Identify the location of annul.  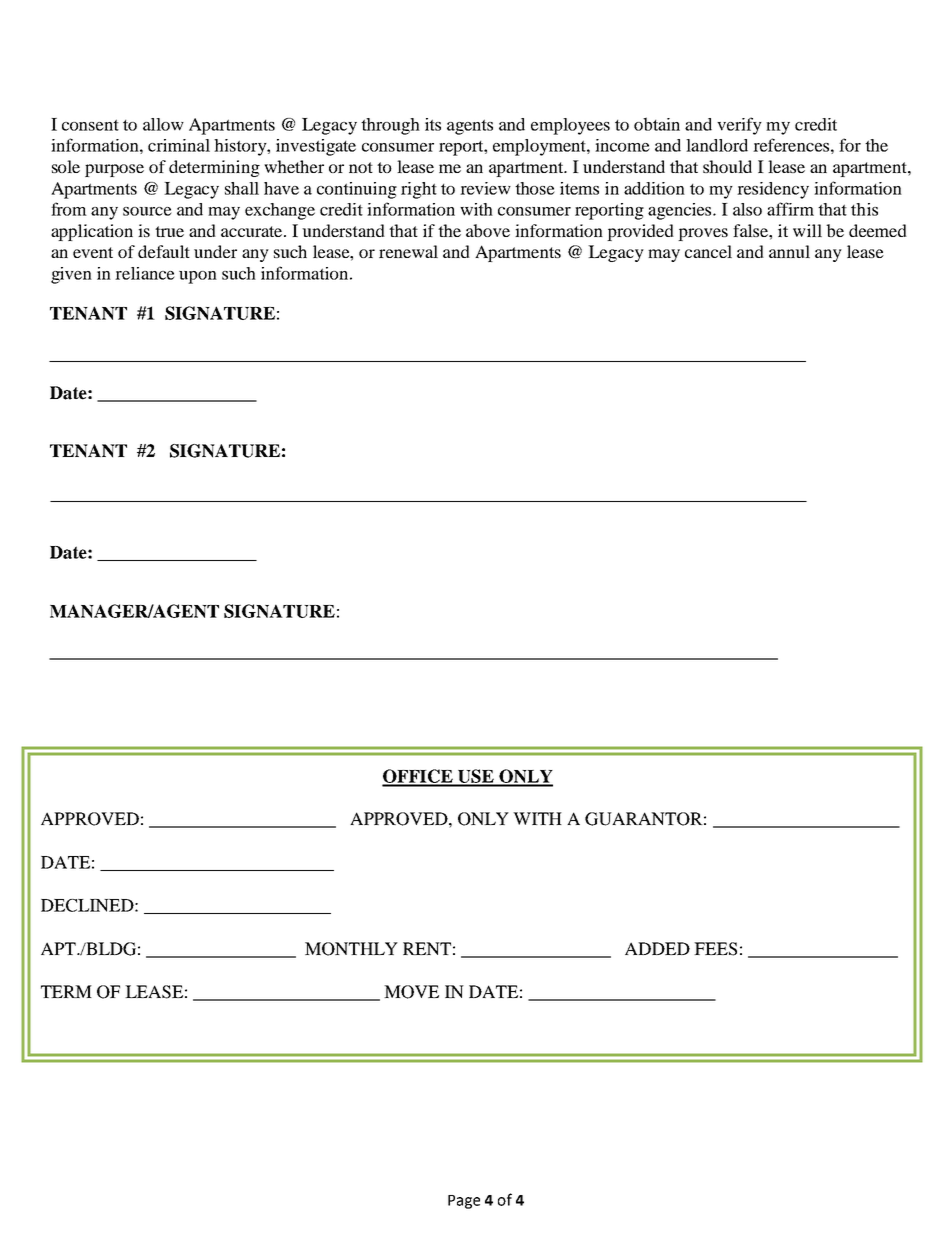
(789, 251).
